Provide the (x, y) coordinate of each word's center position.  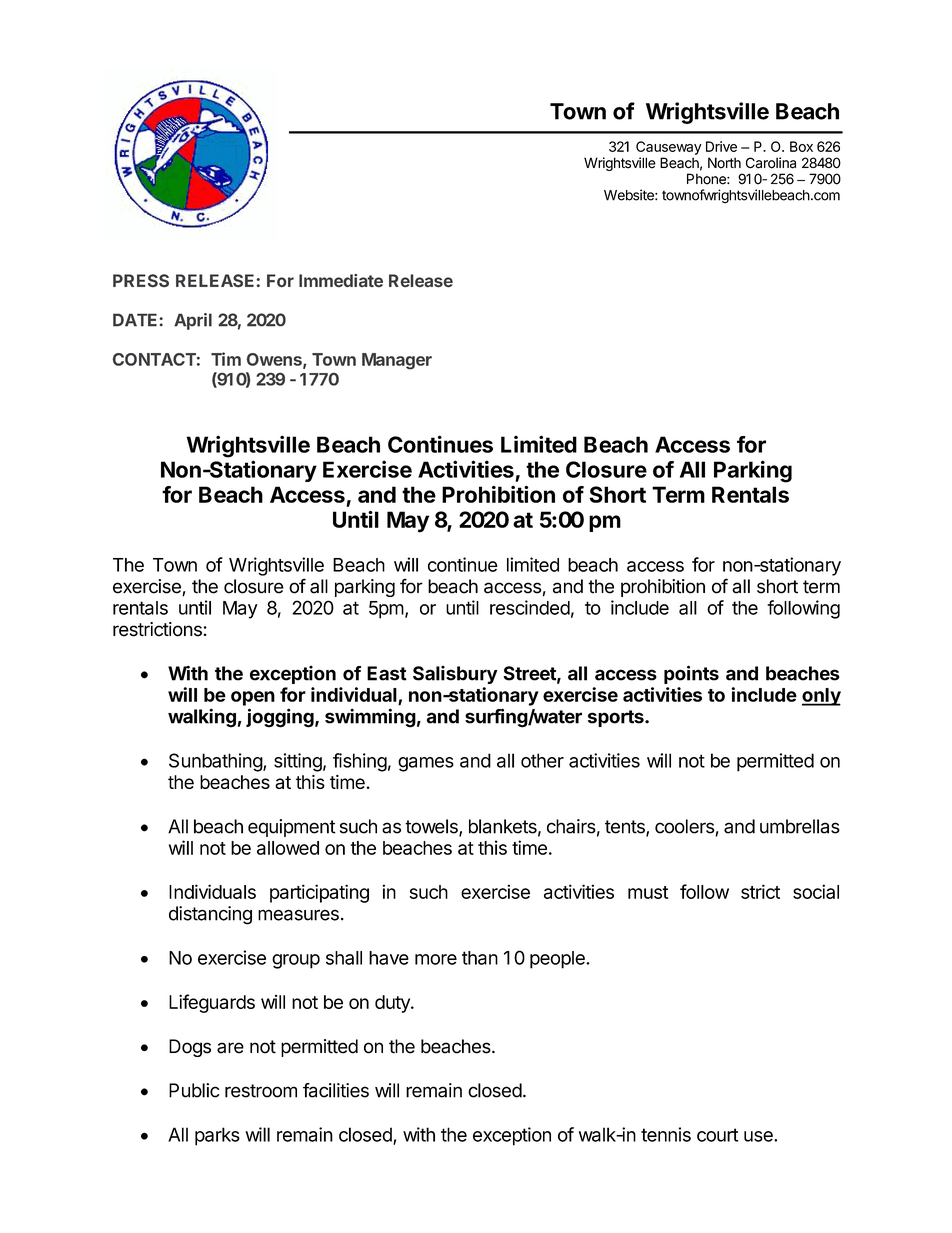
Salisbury (455, 675)
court (717, 1135)
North (724, 163)
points (691, 674)
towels (432, 827)
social (816, 891)
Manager (397, 361)
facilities (336, 1090)
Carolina (771, 163)
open (253, 698)
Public (194, 1090)
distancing (210, 915)
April (193, 321)
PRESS (141, 281)
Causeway (669, 148)
